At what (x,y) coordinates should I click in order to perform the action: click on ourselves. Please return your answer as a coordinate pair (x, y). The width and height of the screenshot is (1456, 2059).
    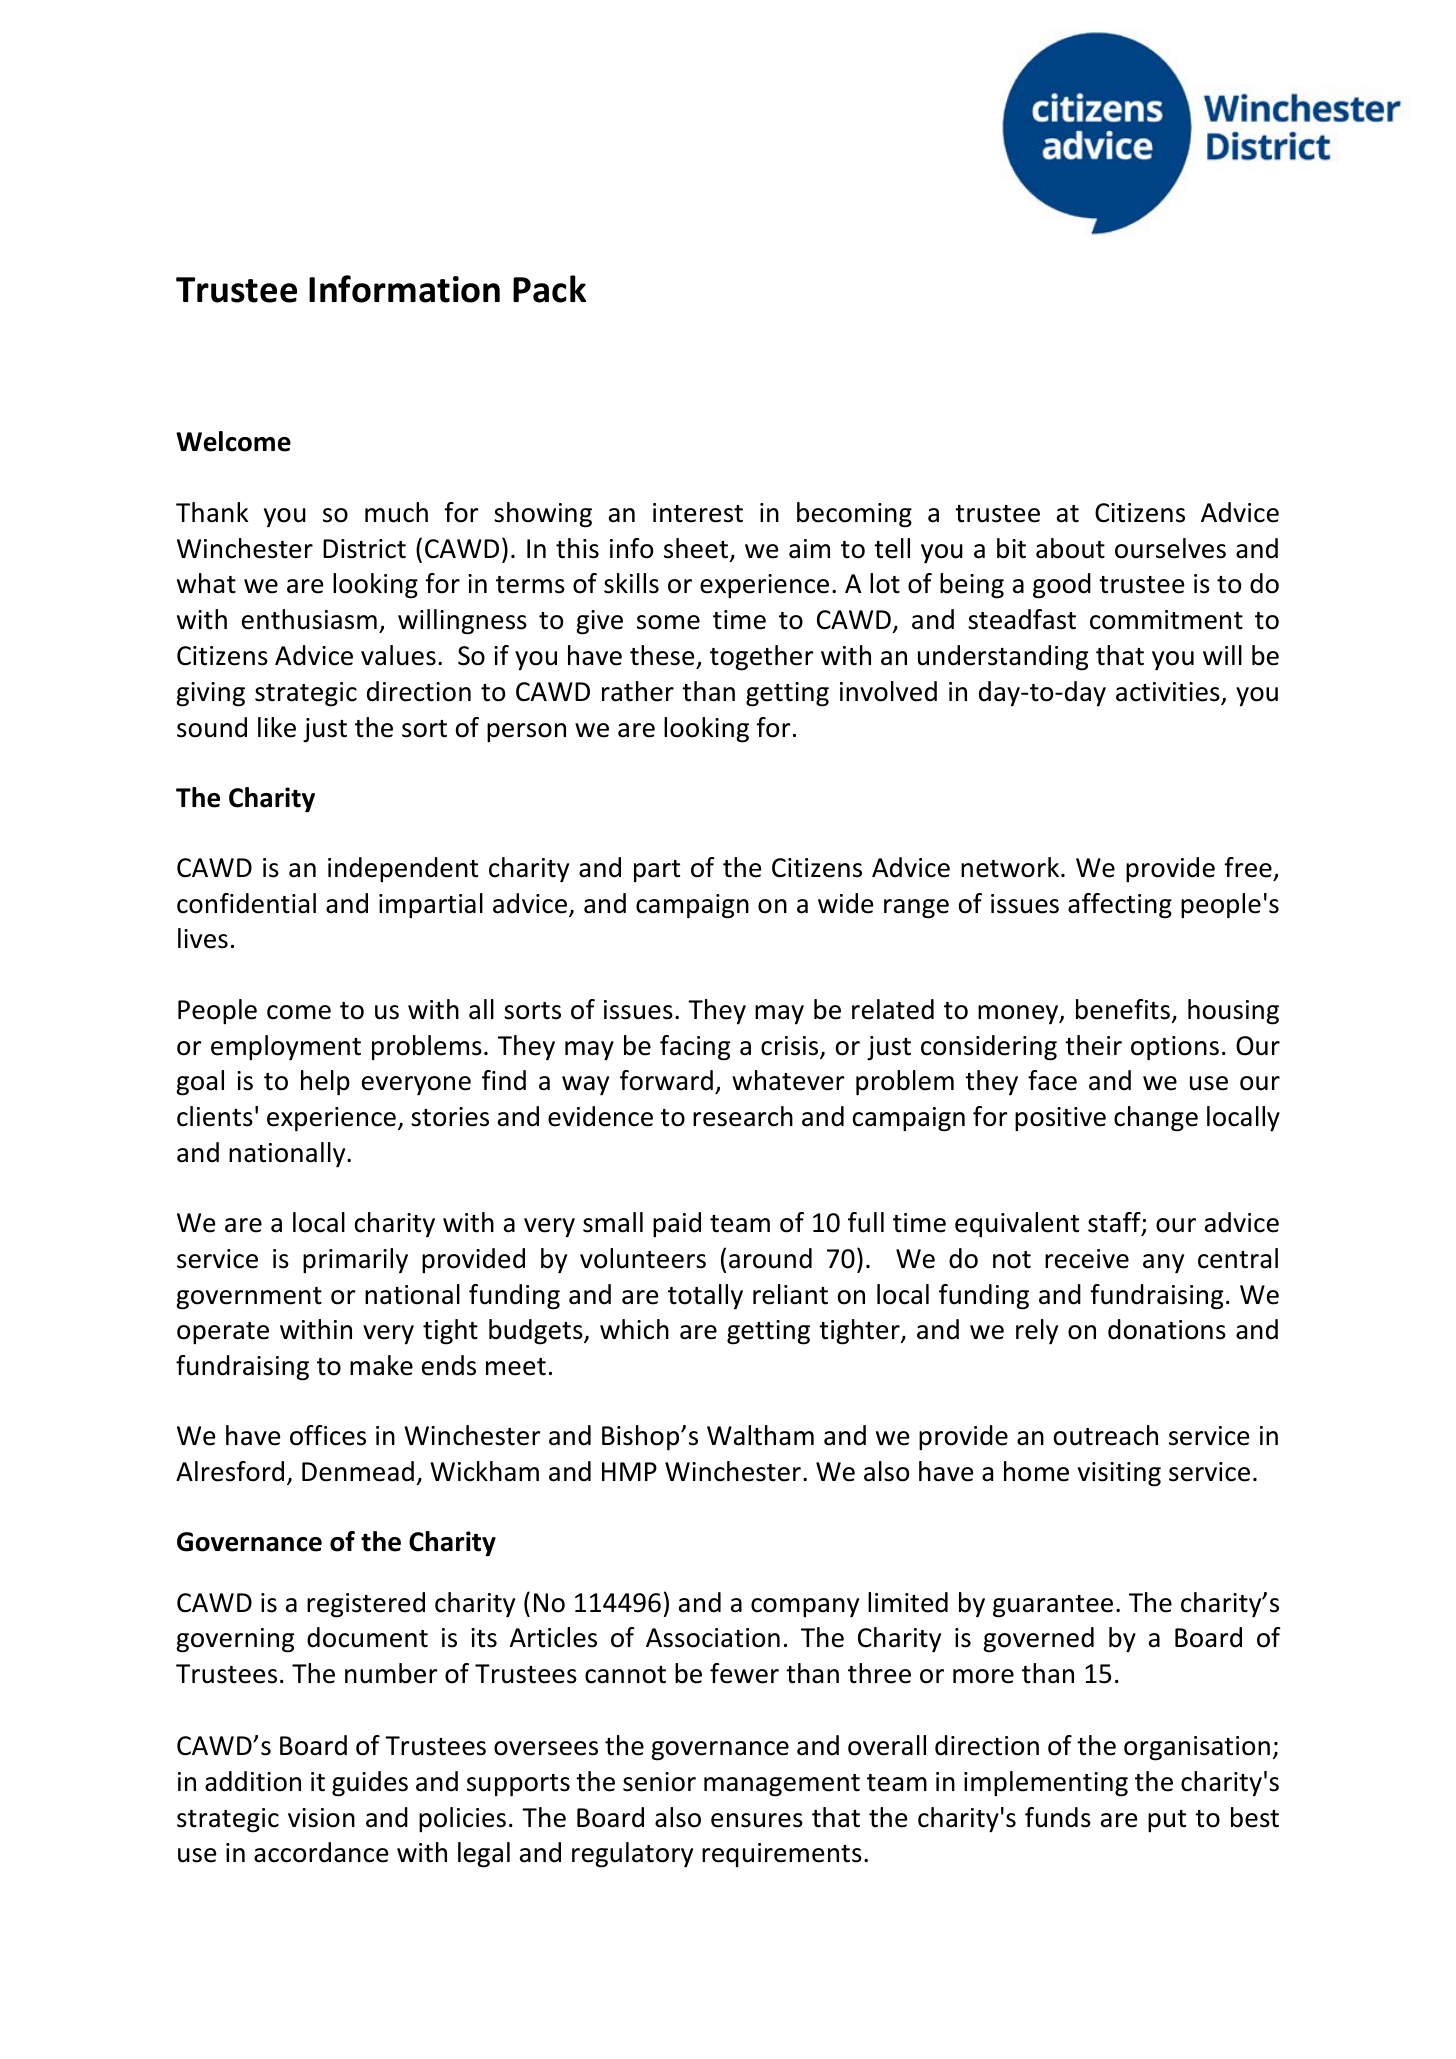
    Looking at the image, I should click on (1170, 548).
